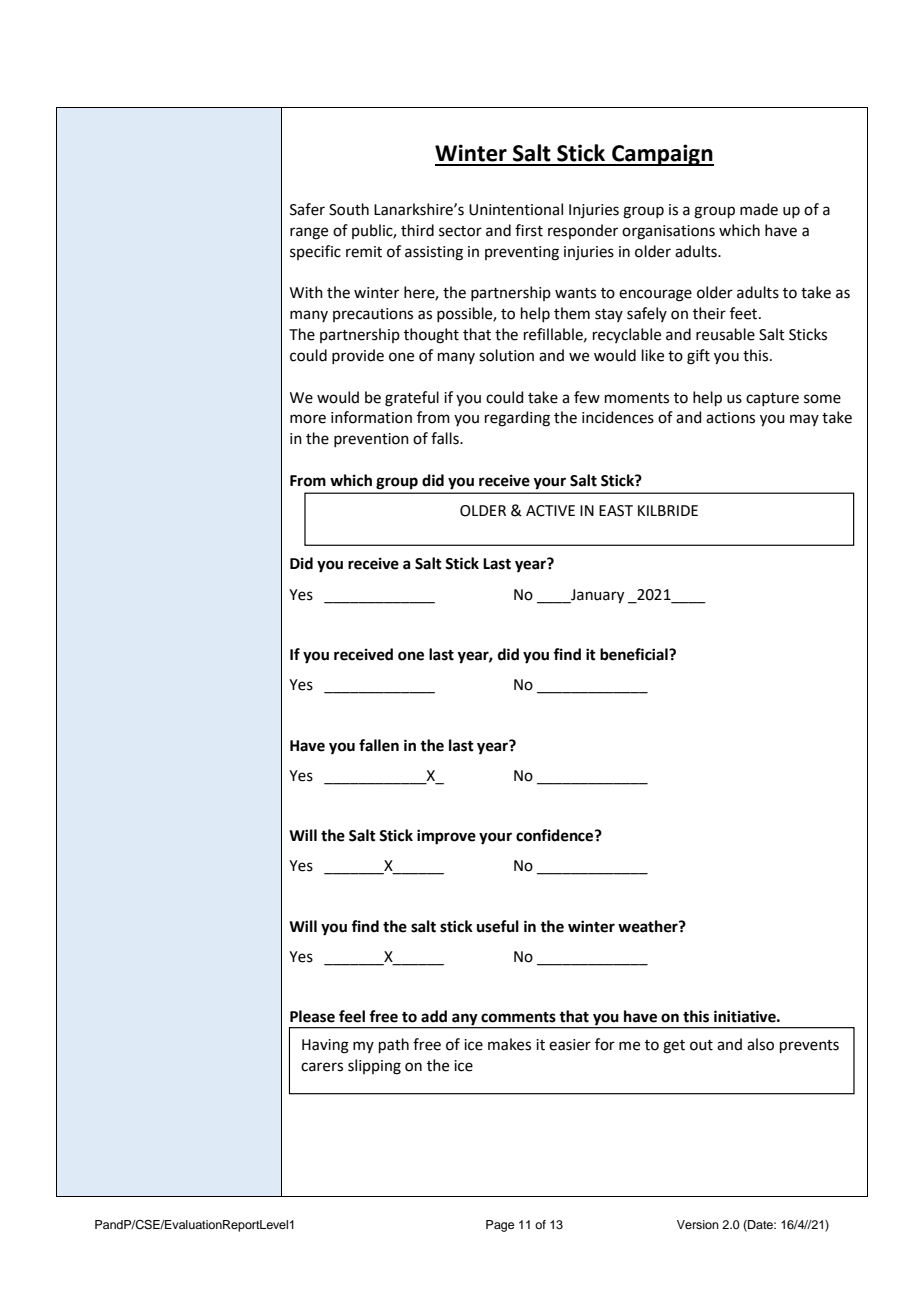  I want to click on actions, so click(730, 418).
